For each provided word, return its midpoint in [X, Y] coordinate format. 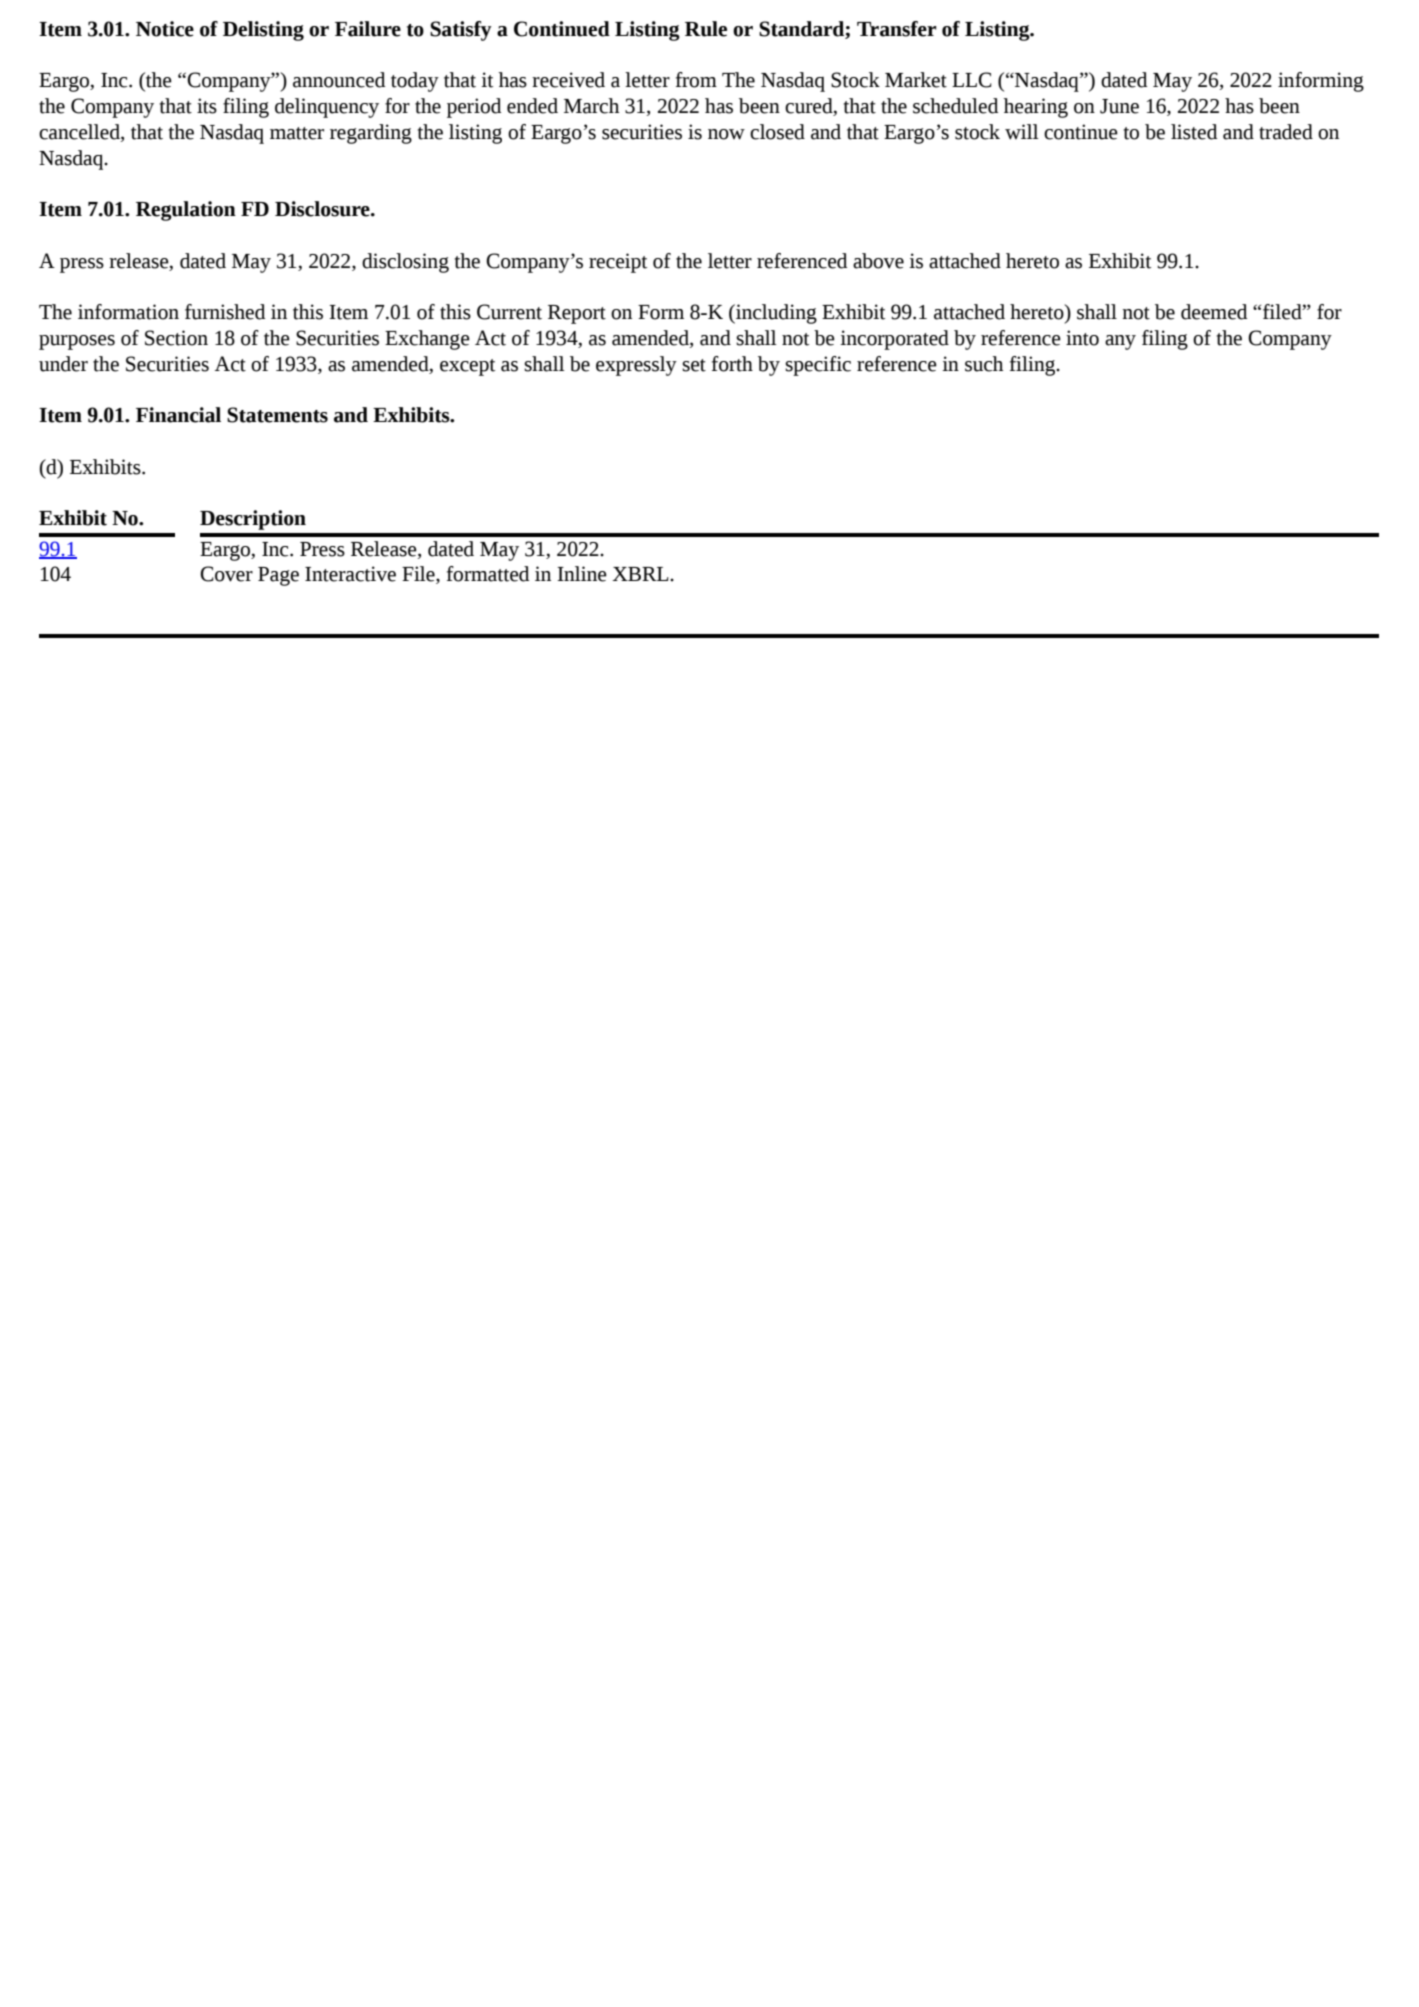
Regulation [186, 211]
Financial [178, 415]
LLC [972, 80]
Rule [706, 29]
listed [1194, 132]
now [726, 134]
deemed [1214, 312]
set [694, 365]
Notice [165, 29]
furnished [225, 312]
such [984, 364]
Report [577, 314]
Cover [226, 574]
